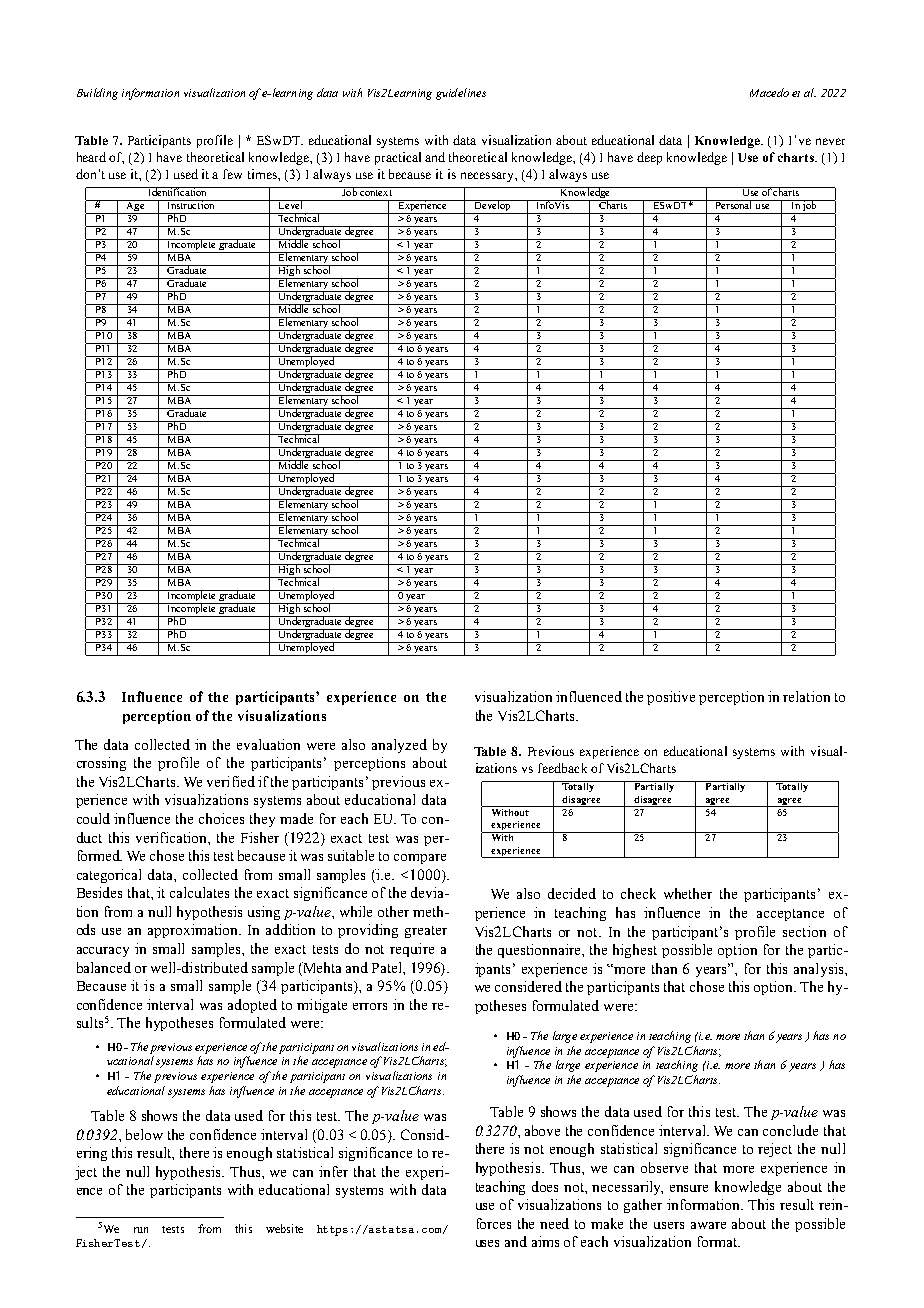 This screenshot has width=924, height=1308. I want to click on crossing, so click(101, 764).
